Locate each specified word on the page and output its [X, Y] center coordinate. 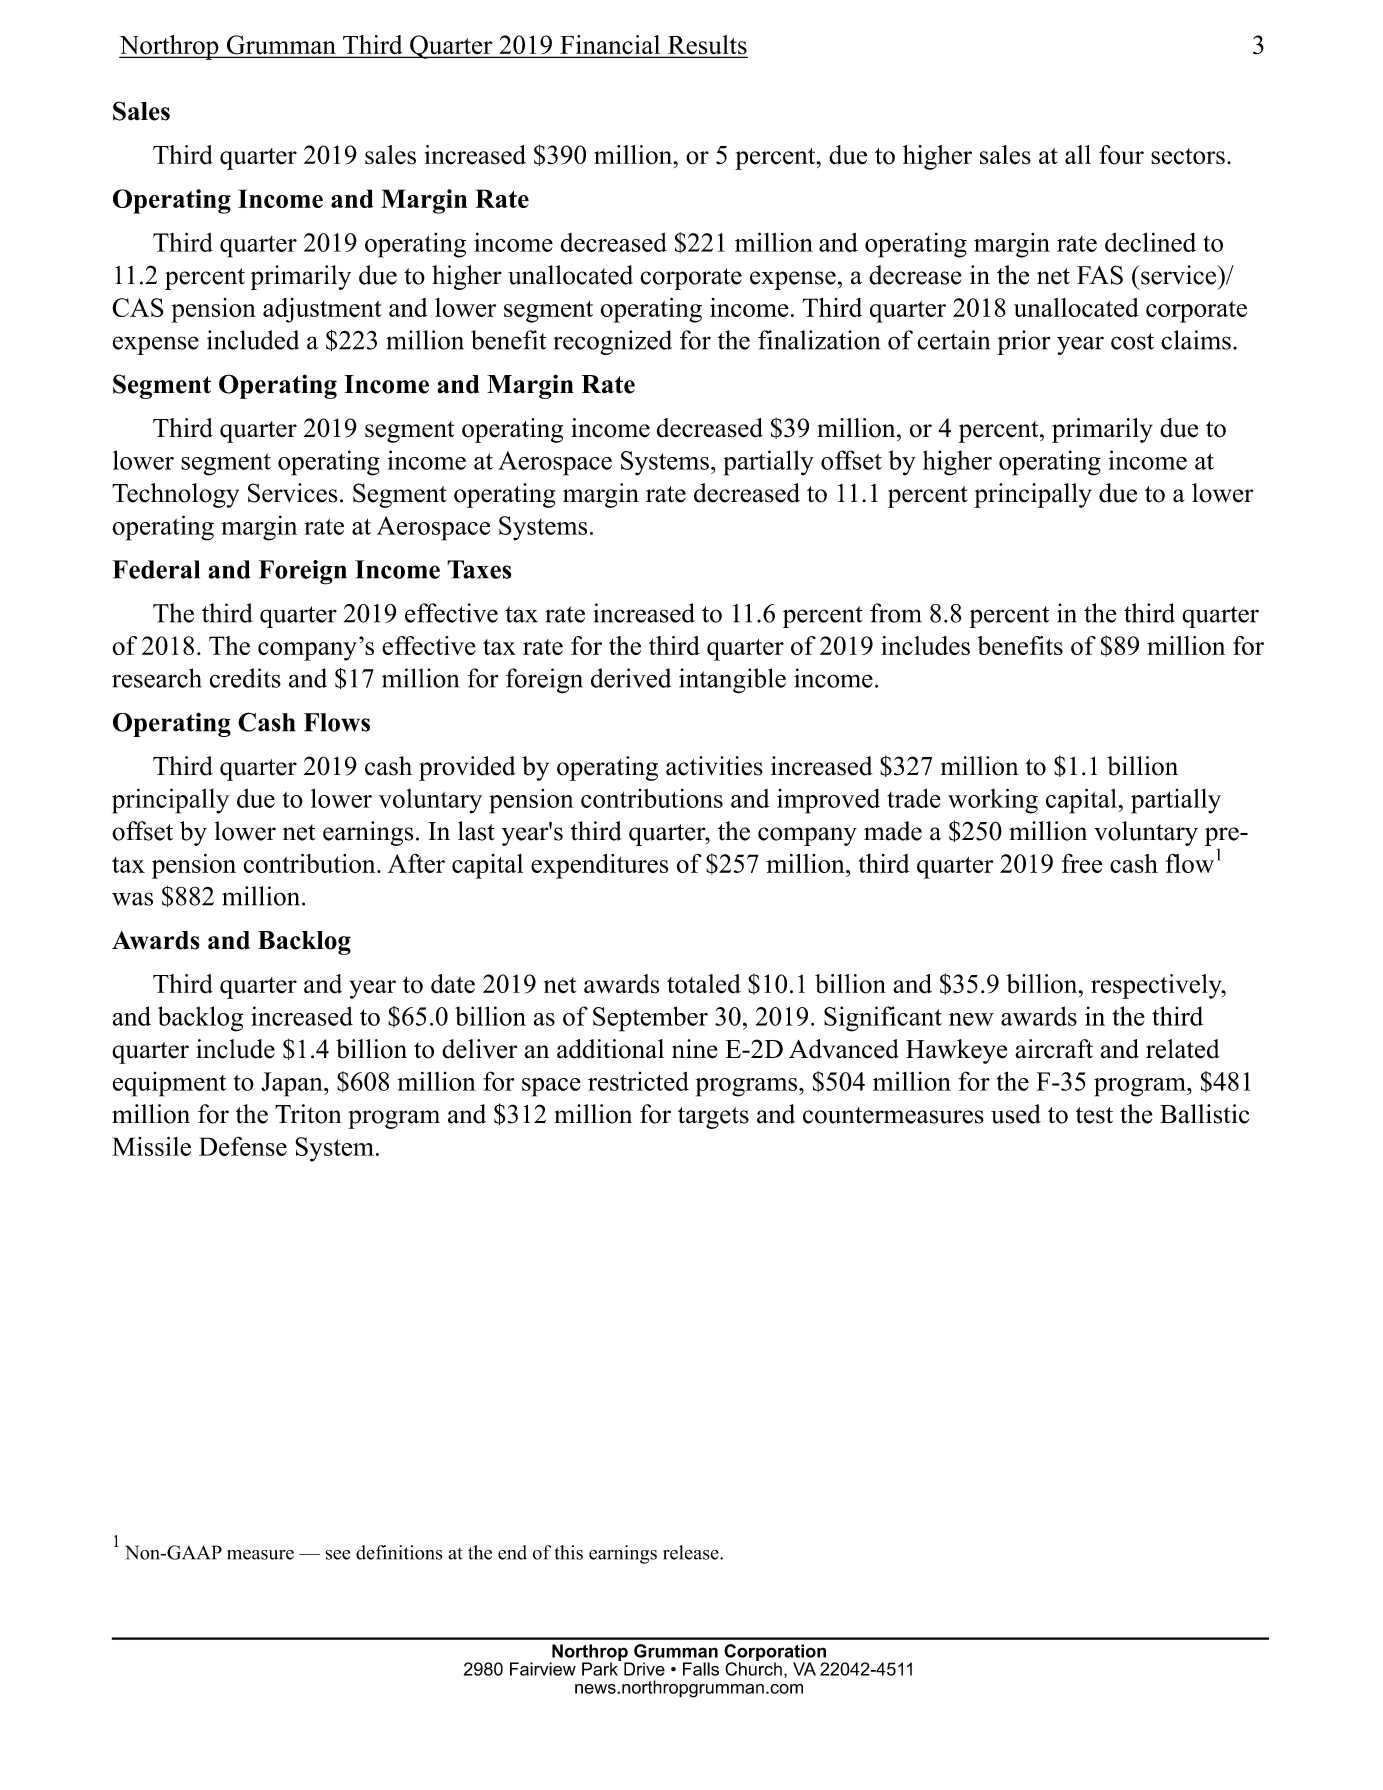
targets [713, 1118]
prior [1024, 342]
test [1094, 1115]
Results [706, 46]
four [1121, 155]
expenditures [600, 866]
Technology [175, 495]
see [338, 1555]
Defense [243, 1146]
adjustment [322, 310]
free [1082, 863]
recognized [612, 342]
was [132, 899]
